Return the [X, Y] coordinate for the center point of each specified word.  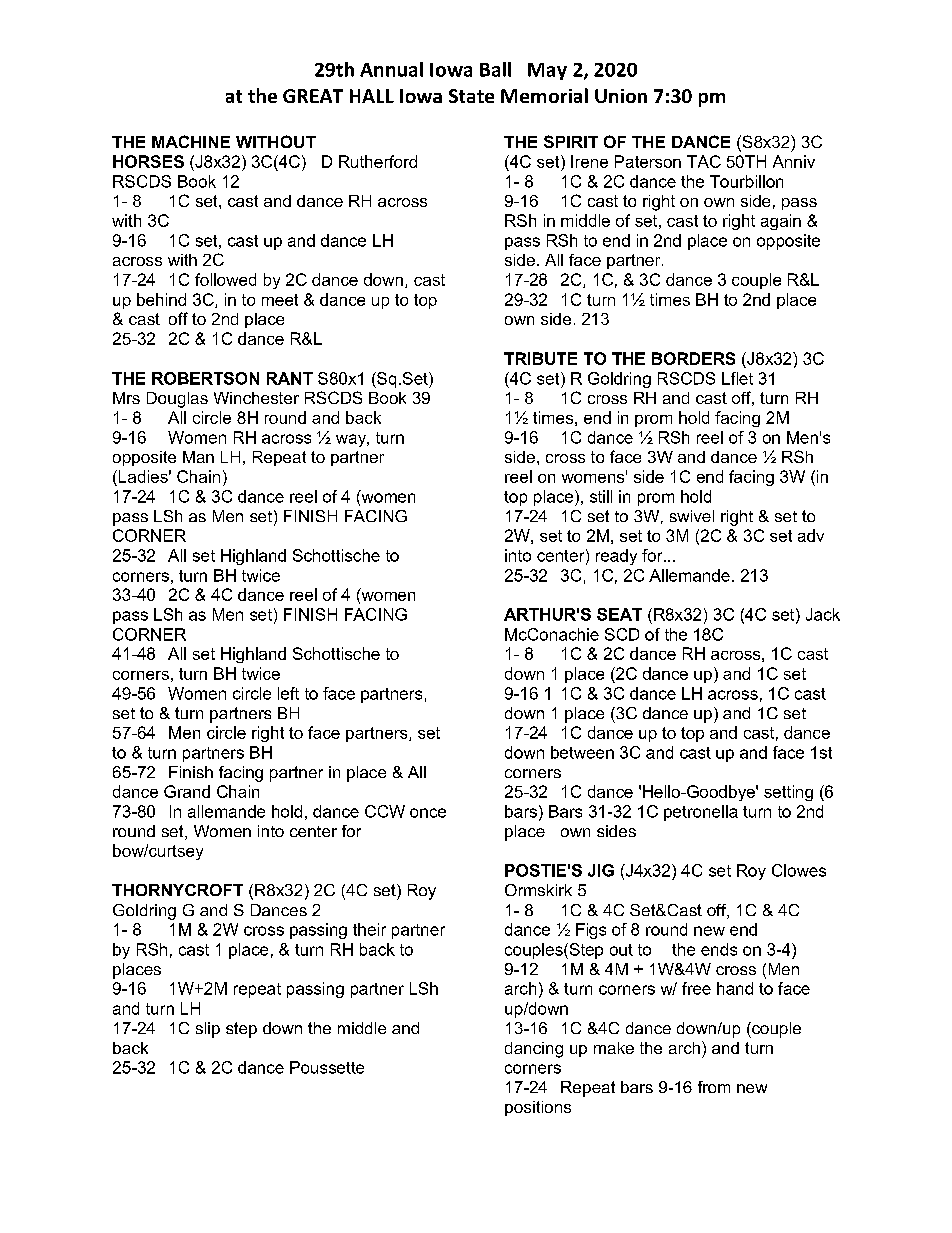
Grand [187, 791]
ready [616, 557]
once [428, 813]
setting [788, 793]
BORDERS [693, 358]
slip [208, 1030]
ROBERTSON [205, 378]
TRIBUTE [540, 358]
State [471, 96]
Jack [823, 614]
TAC [704, 161]
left [288, 693]
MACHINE [191, 141]
